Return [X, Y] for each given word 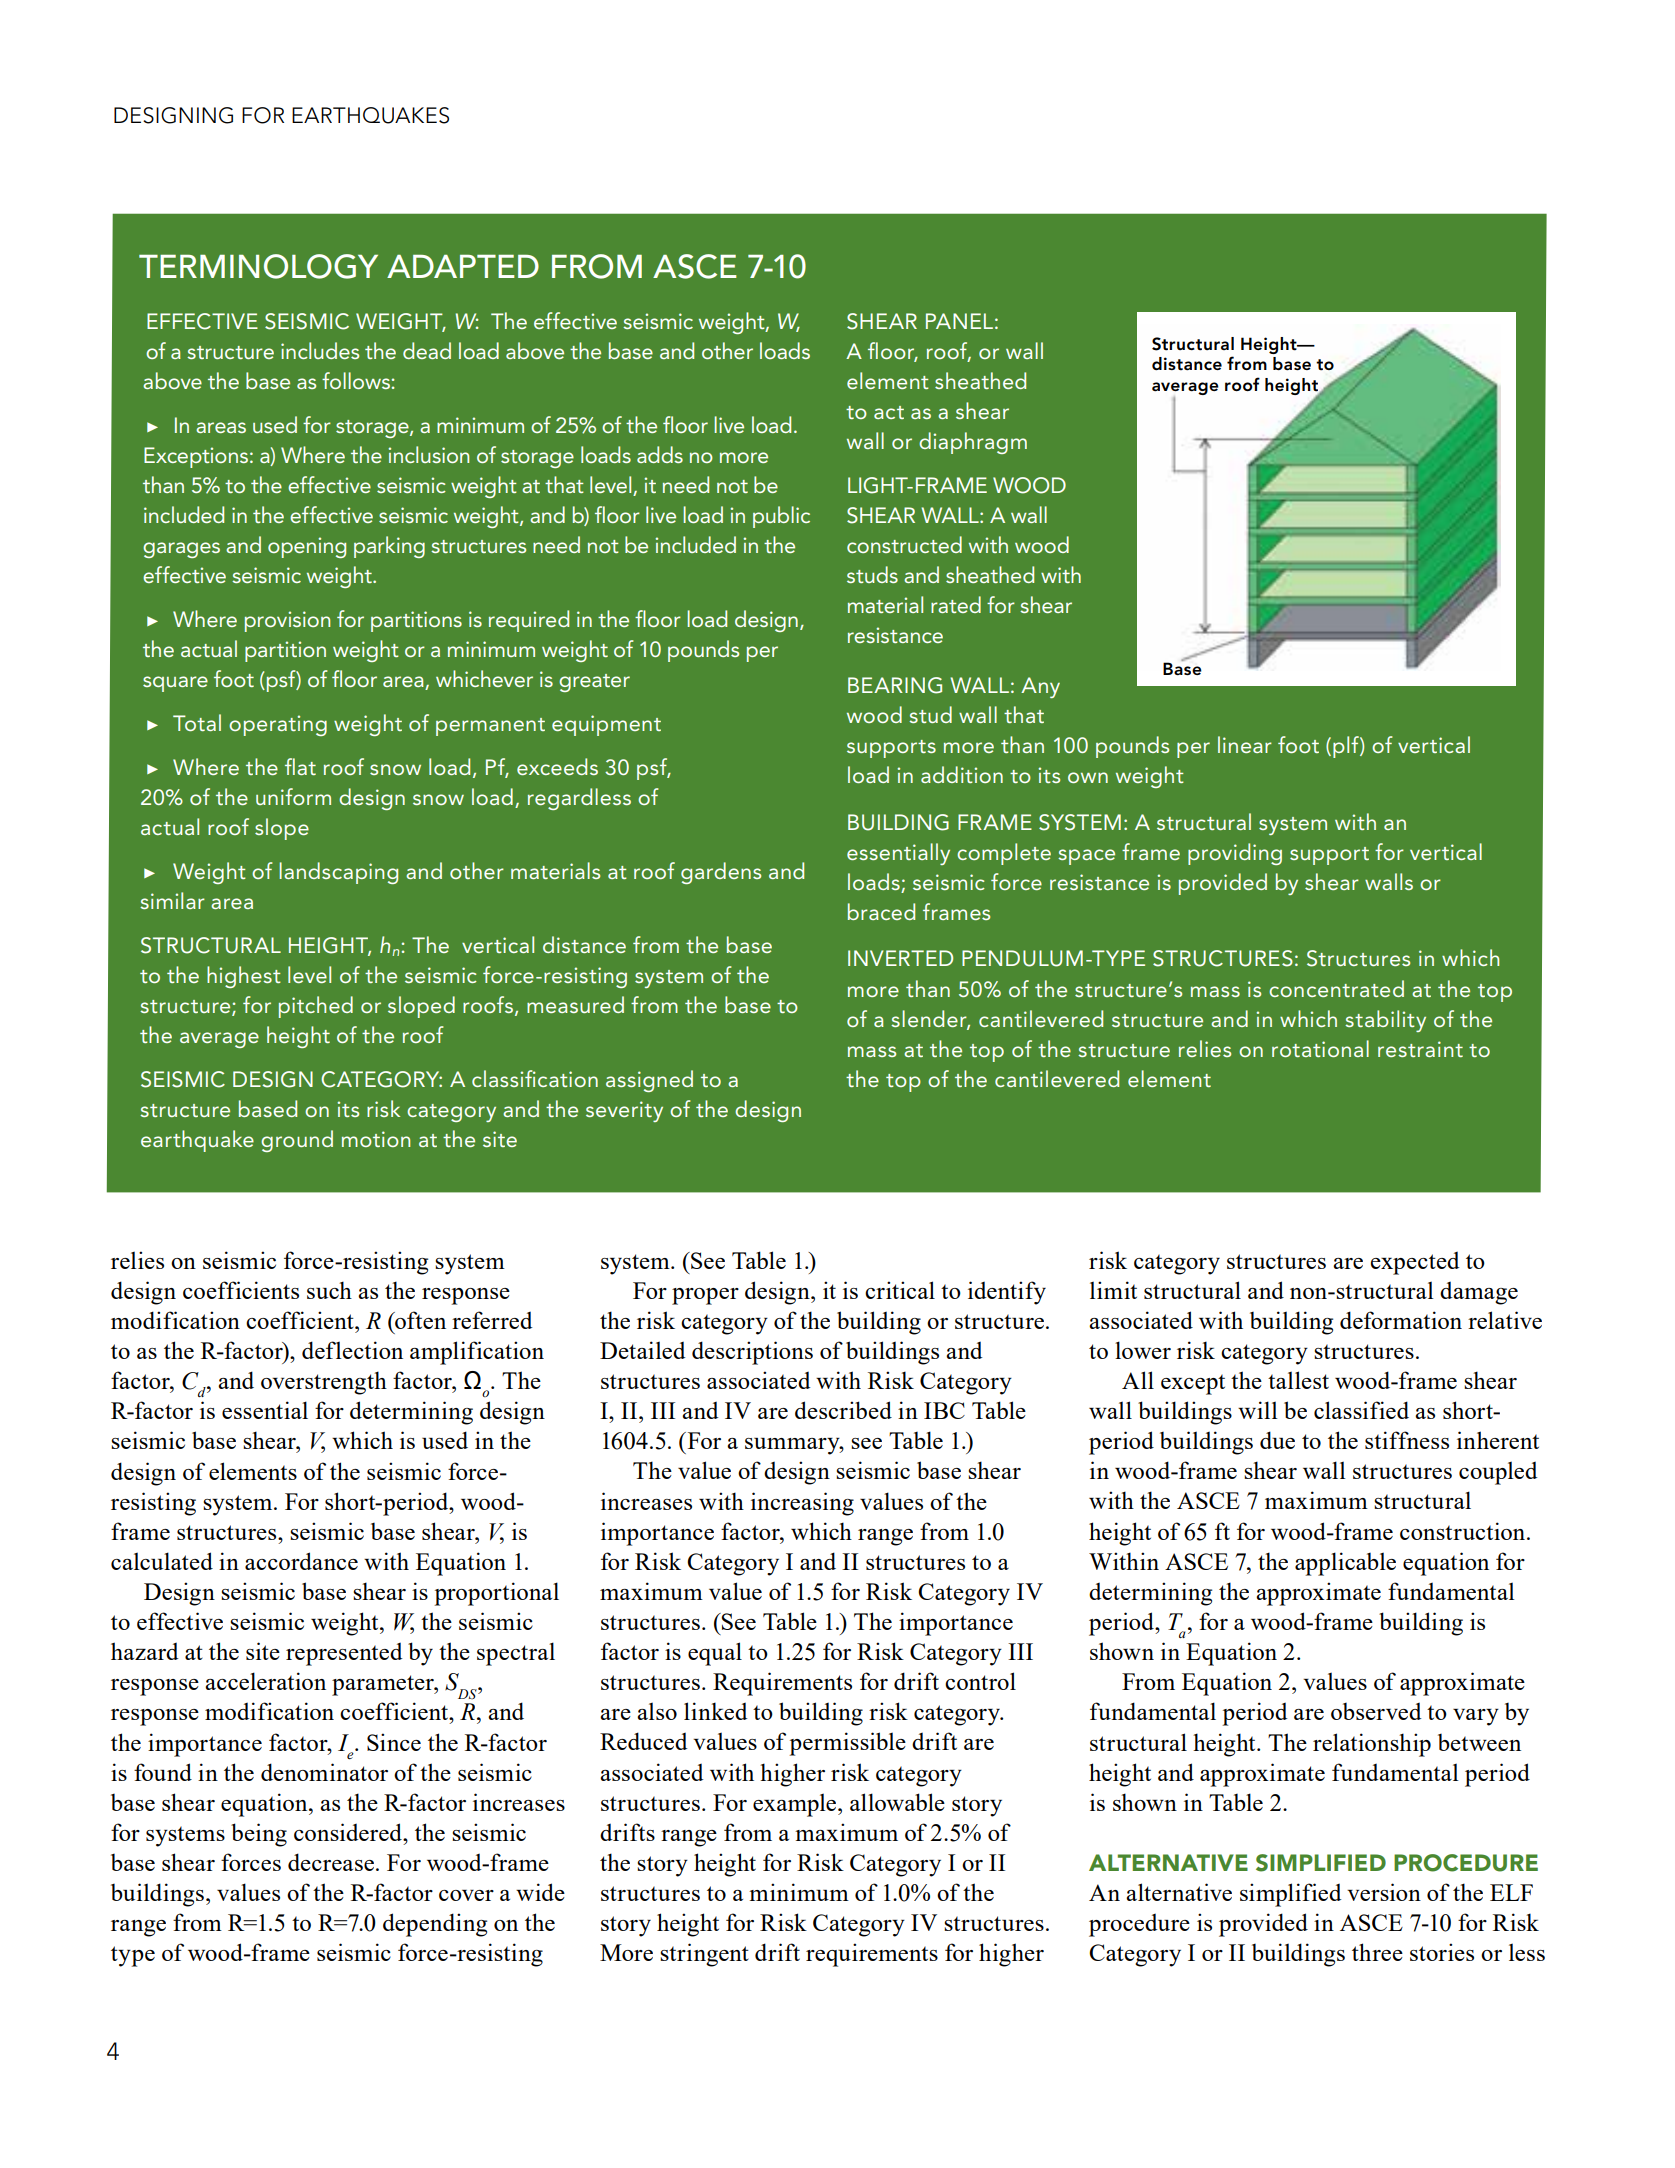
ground [297, 1141]
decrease [332, 1862]
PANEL [959, 321]
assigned [649, 1081]
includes [320, 350]
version [1384, 1892]
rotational [1320, 1048]
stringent [704, 1955]
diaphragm [973, 443]
